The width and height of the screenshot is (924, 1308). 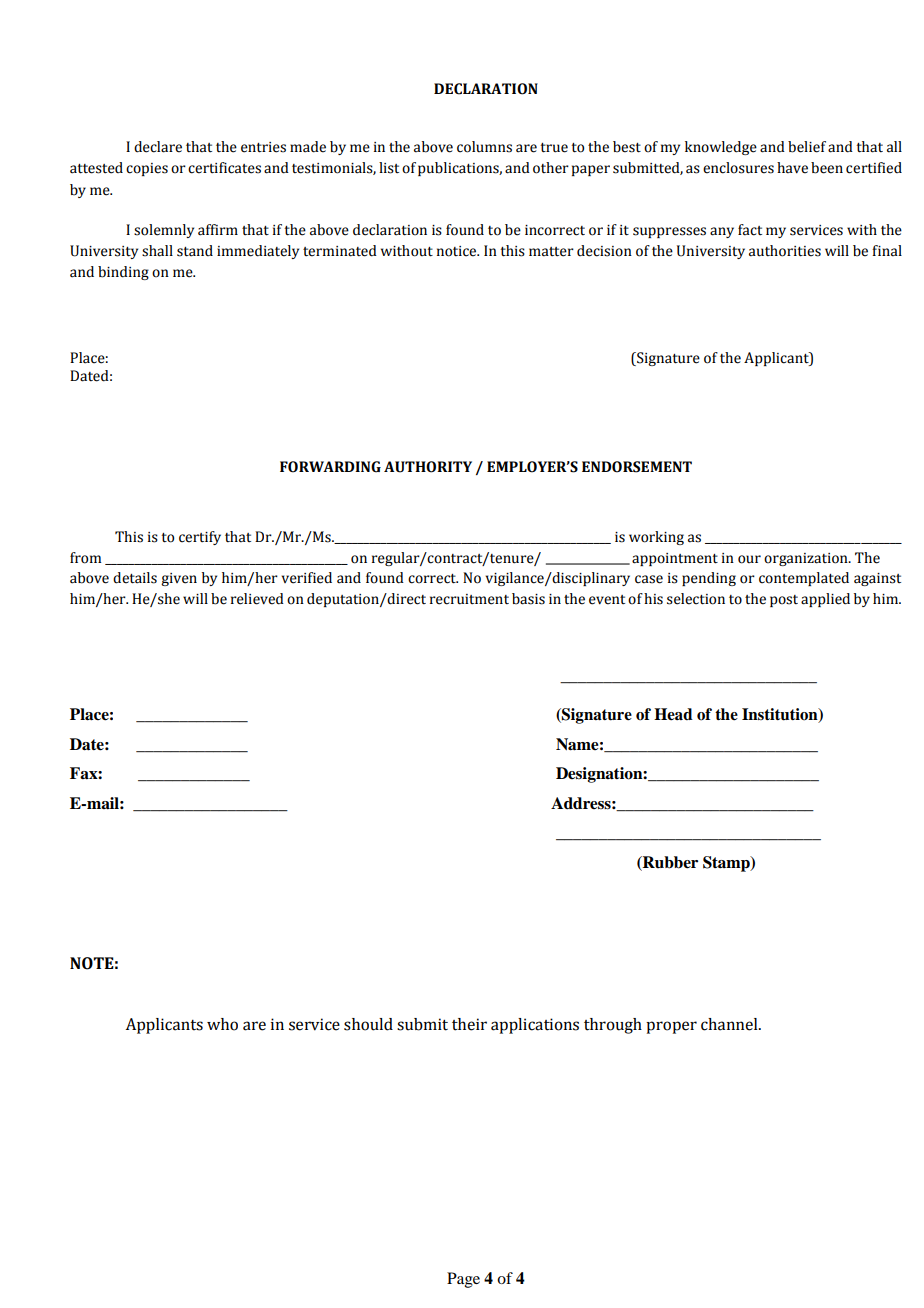 I want to click on have, so click(x=792, y=168).
